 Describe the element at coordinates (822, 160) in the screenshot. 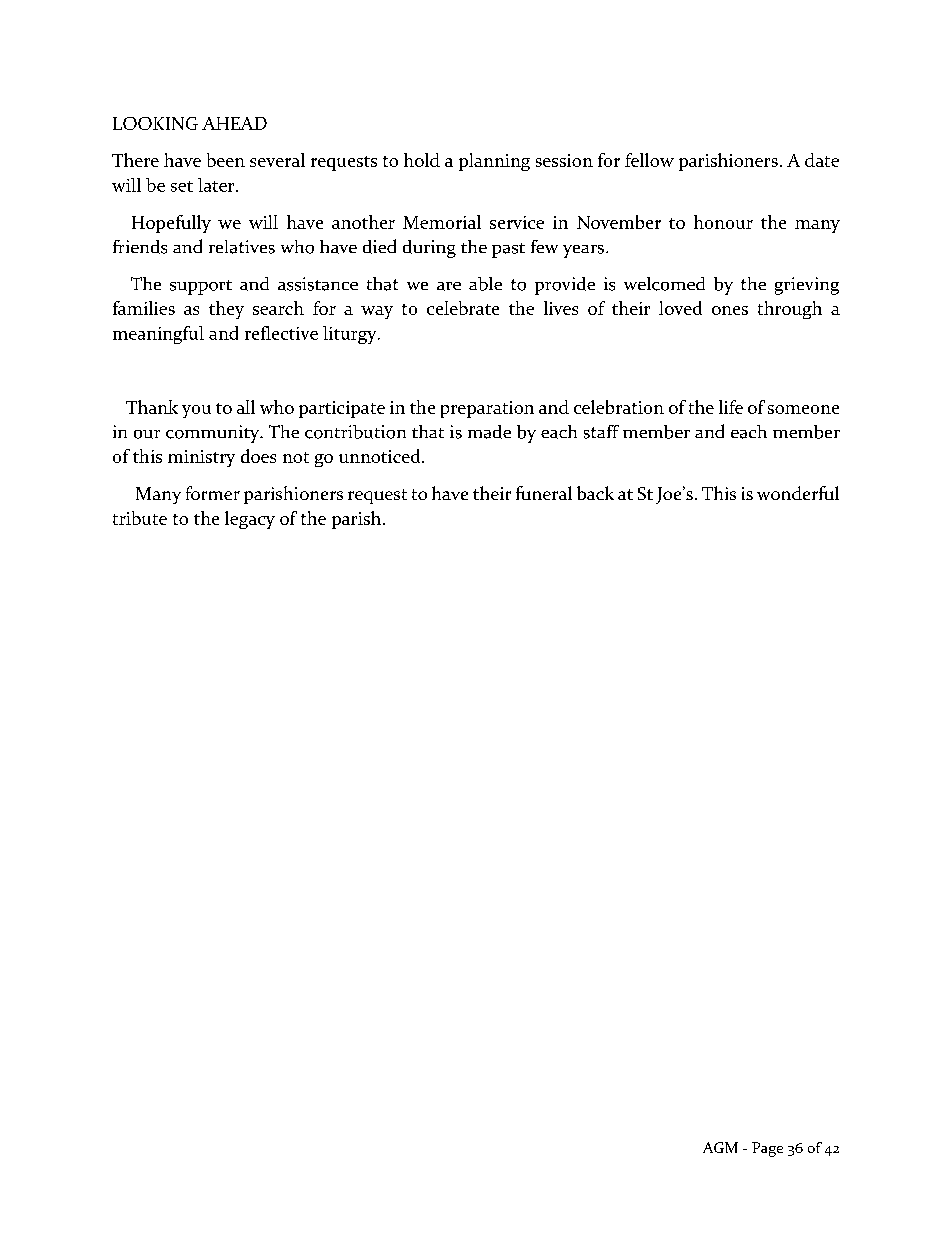

I see `date` at that location.
